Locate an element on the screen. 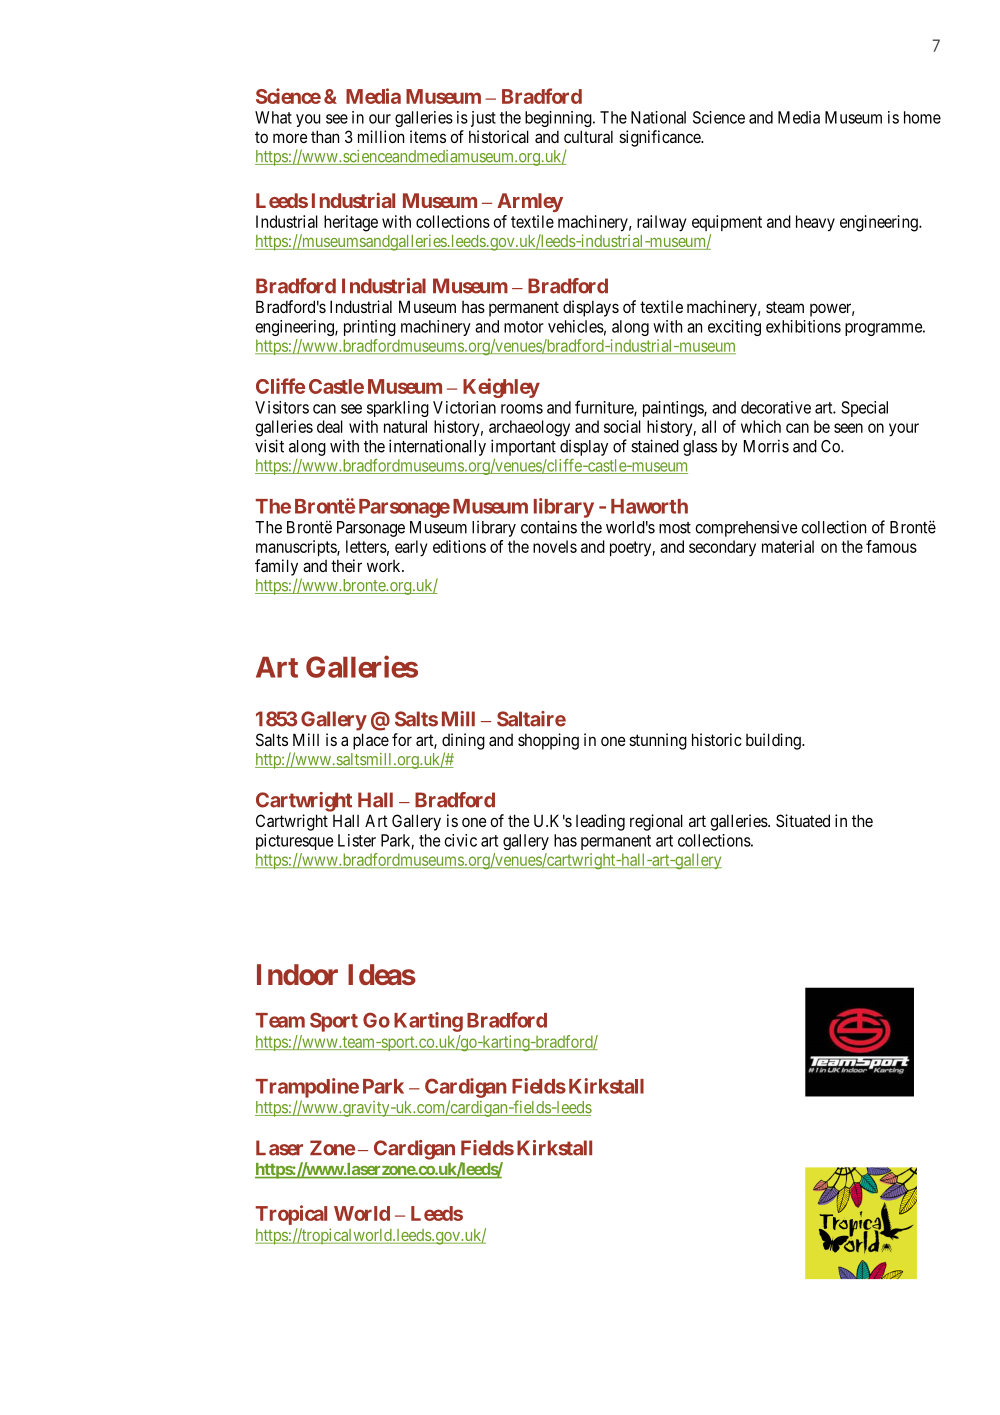 Image resolution: width=1000 pixels, height=1415 pixels. than is located at coordinates (325, 136).
